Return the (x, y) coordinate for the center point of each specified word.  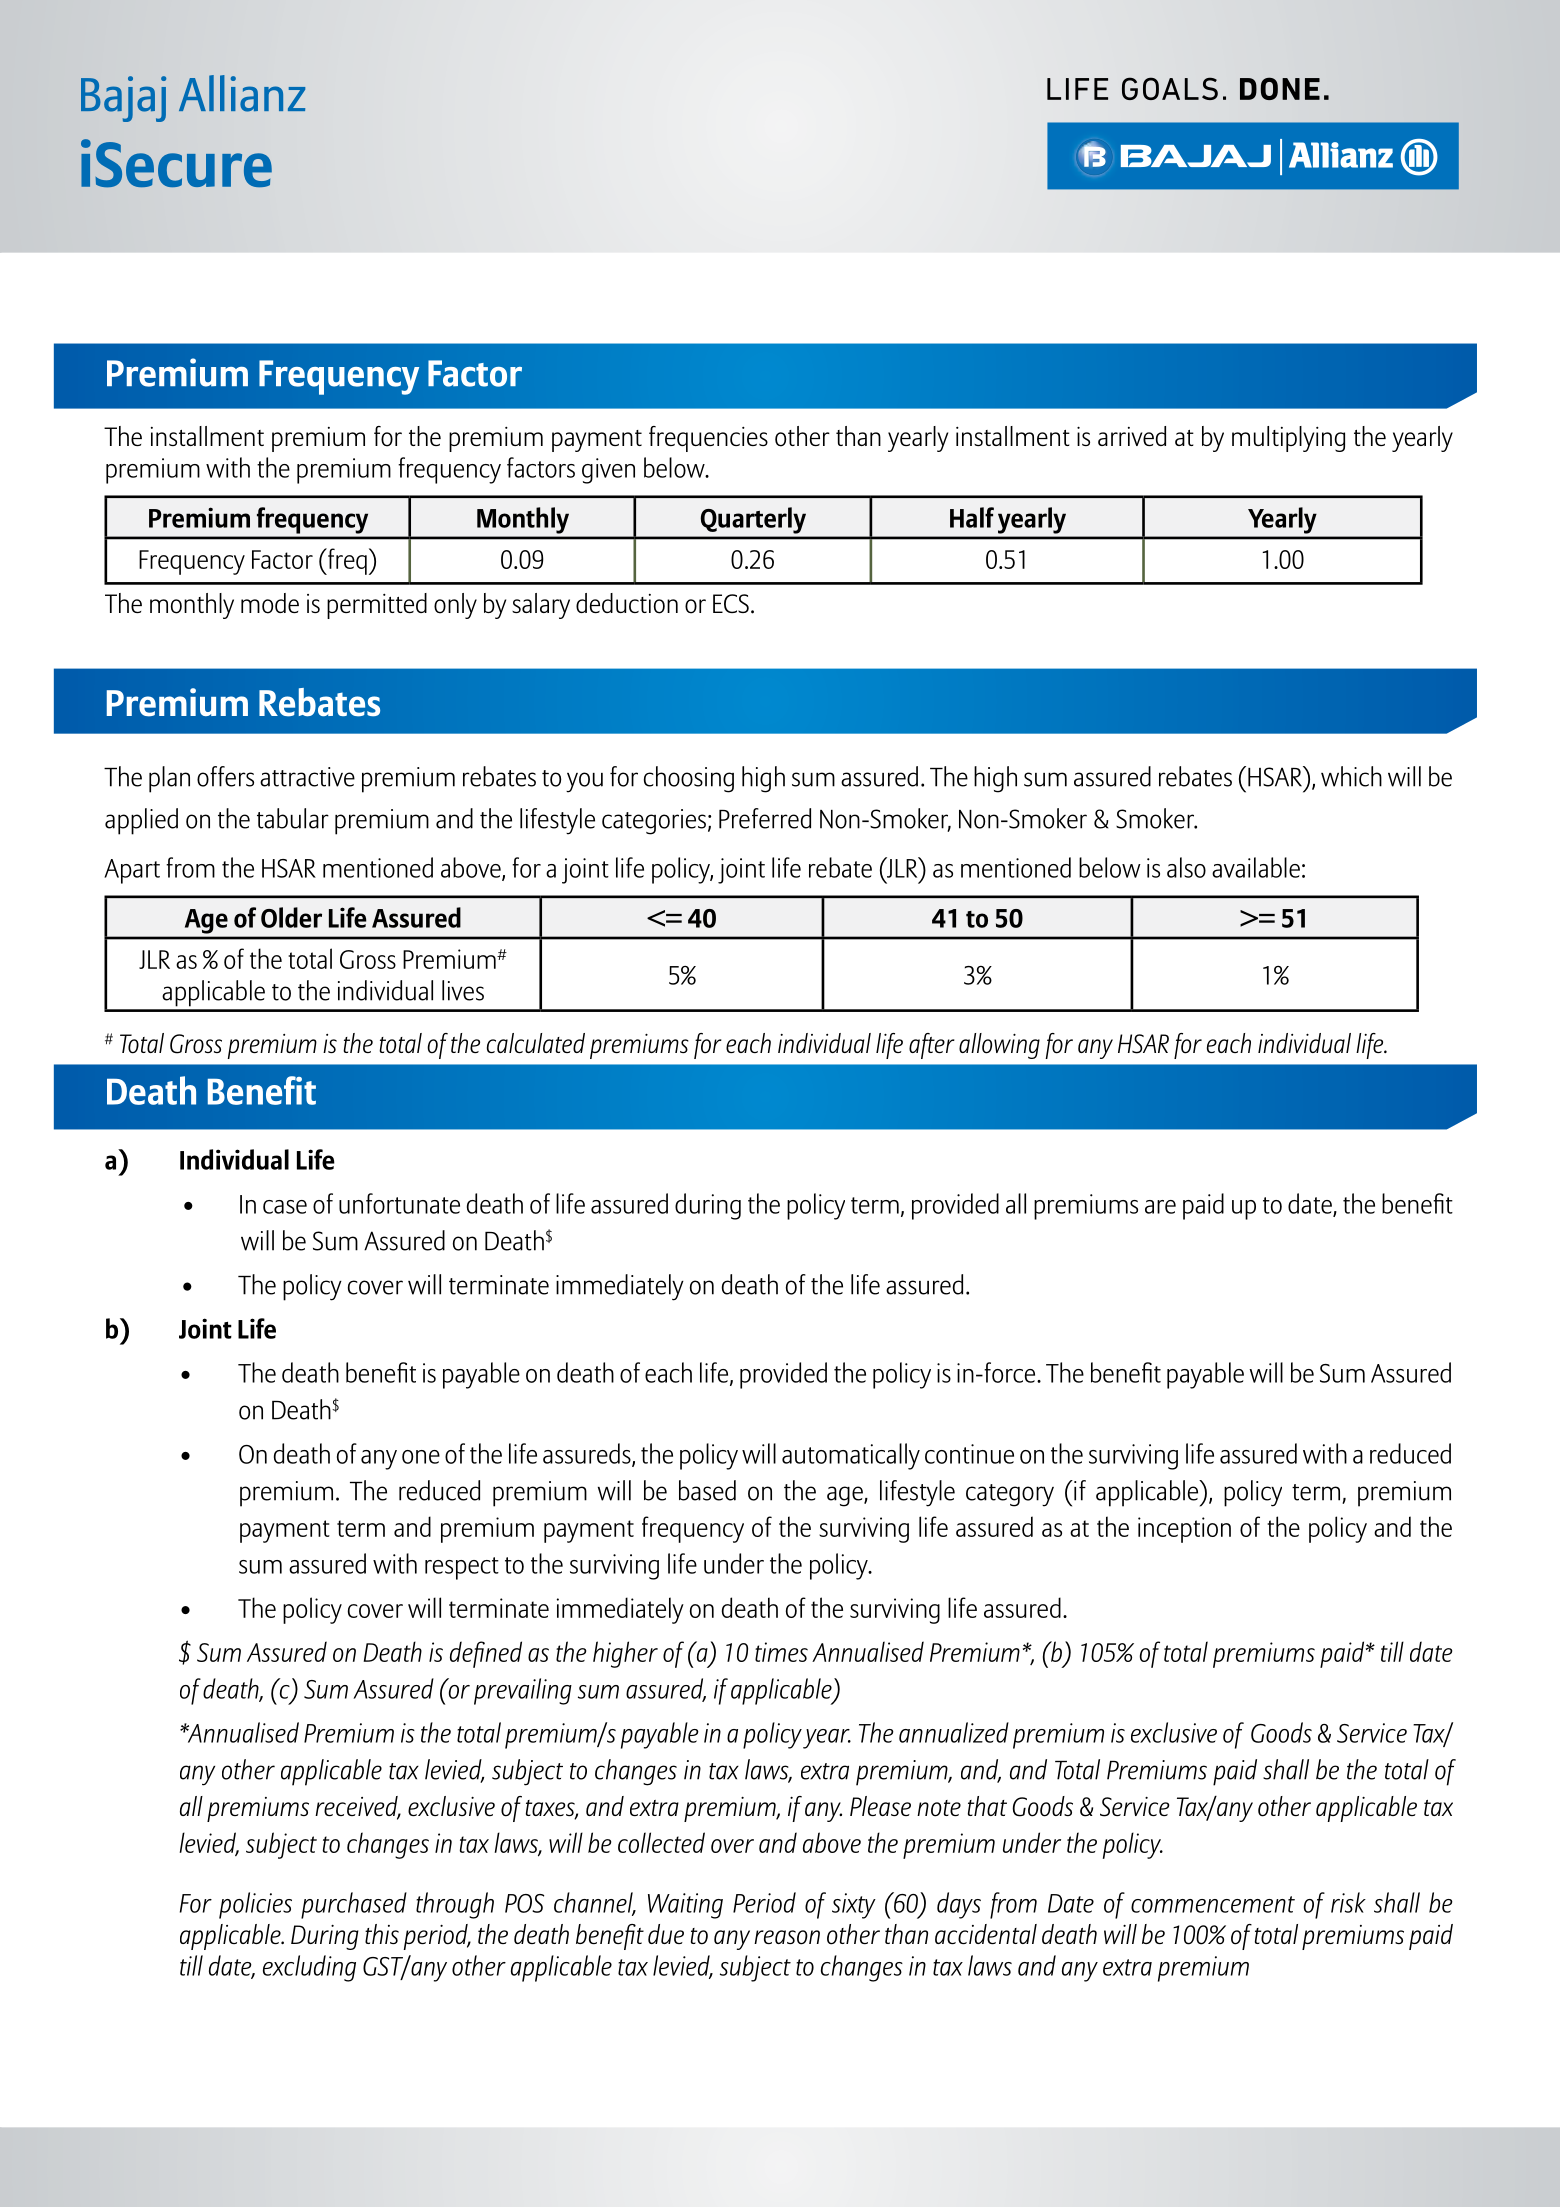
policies (255, 1905)
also (1186, 867)
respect (462, 1568)
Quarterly (753, 520)
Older (291, 917)
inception (1184, 1530)
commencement (1213, 1904)
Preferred (765, 818)
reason (787, 1937)
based (707, 1490)
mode (270, 603)
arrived (1132, 436)
